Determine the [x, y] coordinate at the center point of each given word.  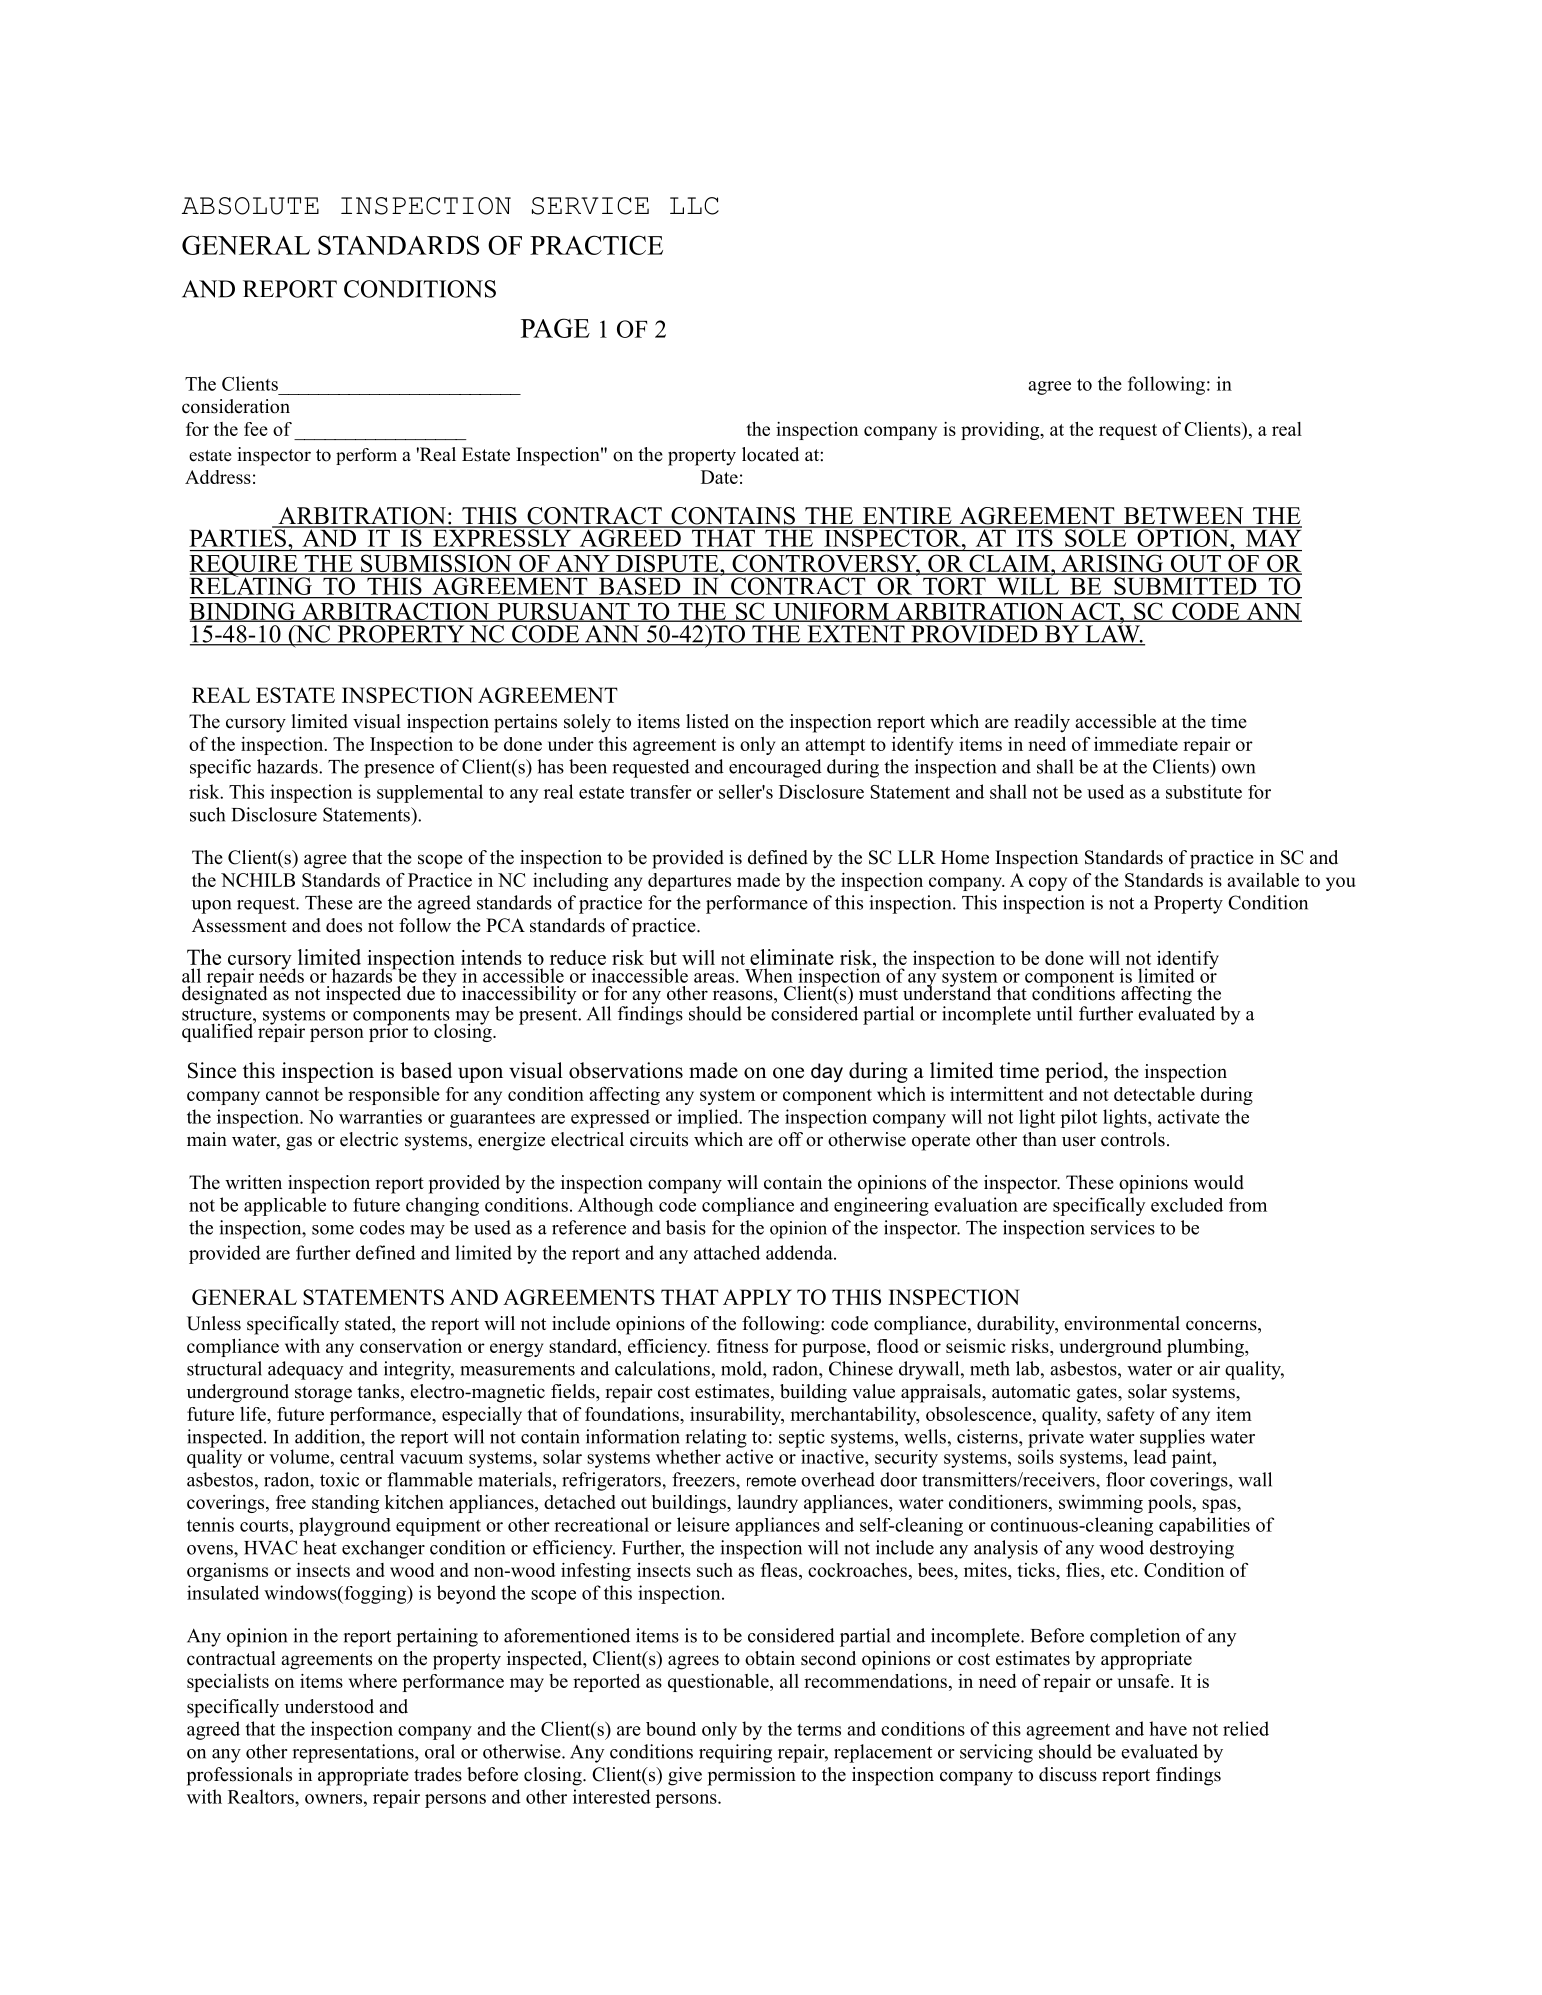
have [1168, 1728]
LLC [694, 206]
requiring [735, 1753]
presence [399, 771]
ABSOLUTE [250, 206]
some [333, 1230]
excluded [1187, 1204]
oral [440, 1751]
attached [727, 1252]
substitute [1204, 791]
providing [1001, 431]
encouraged [775, 768]
